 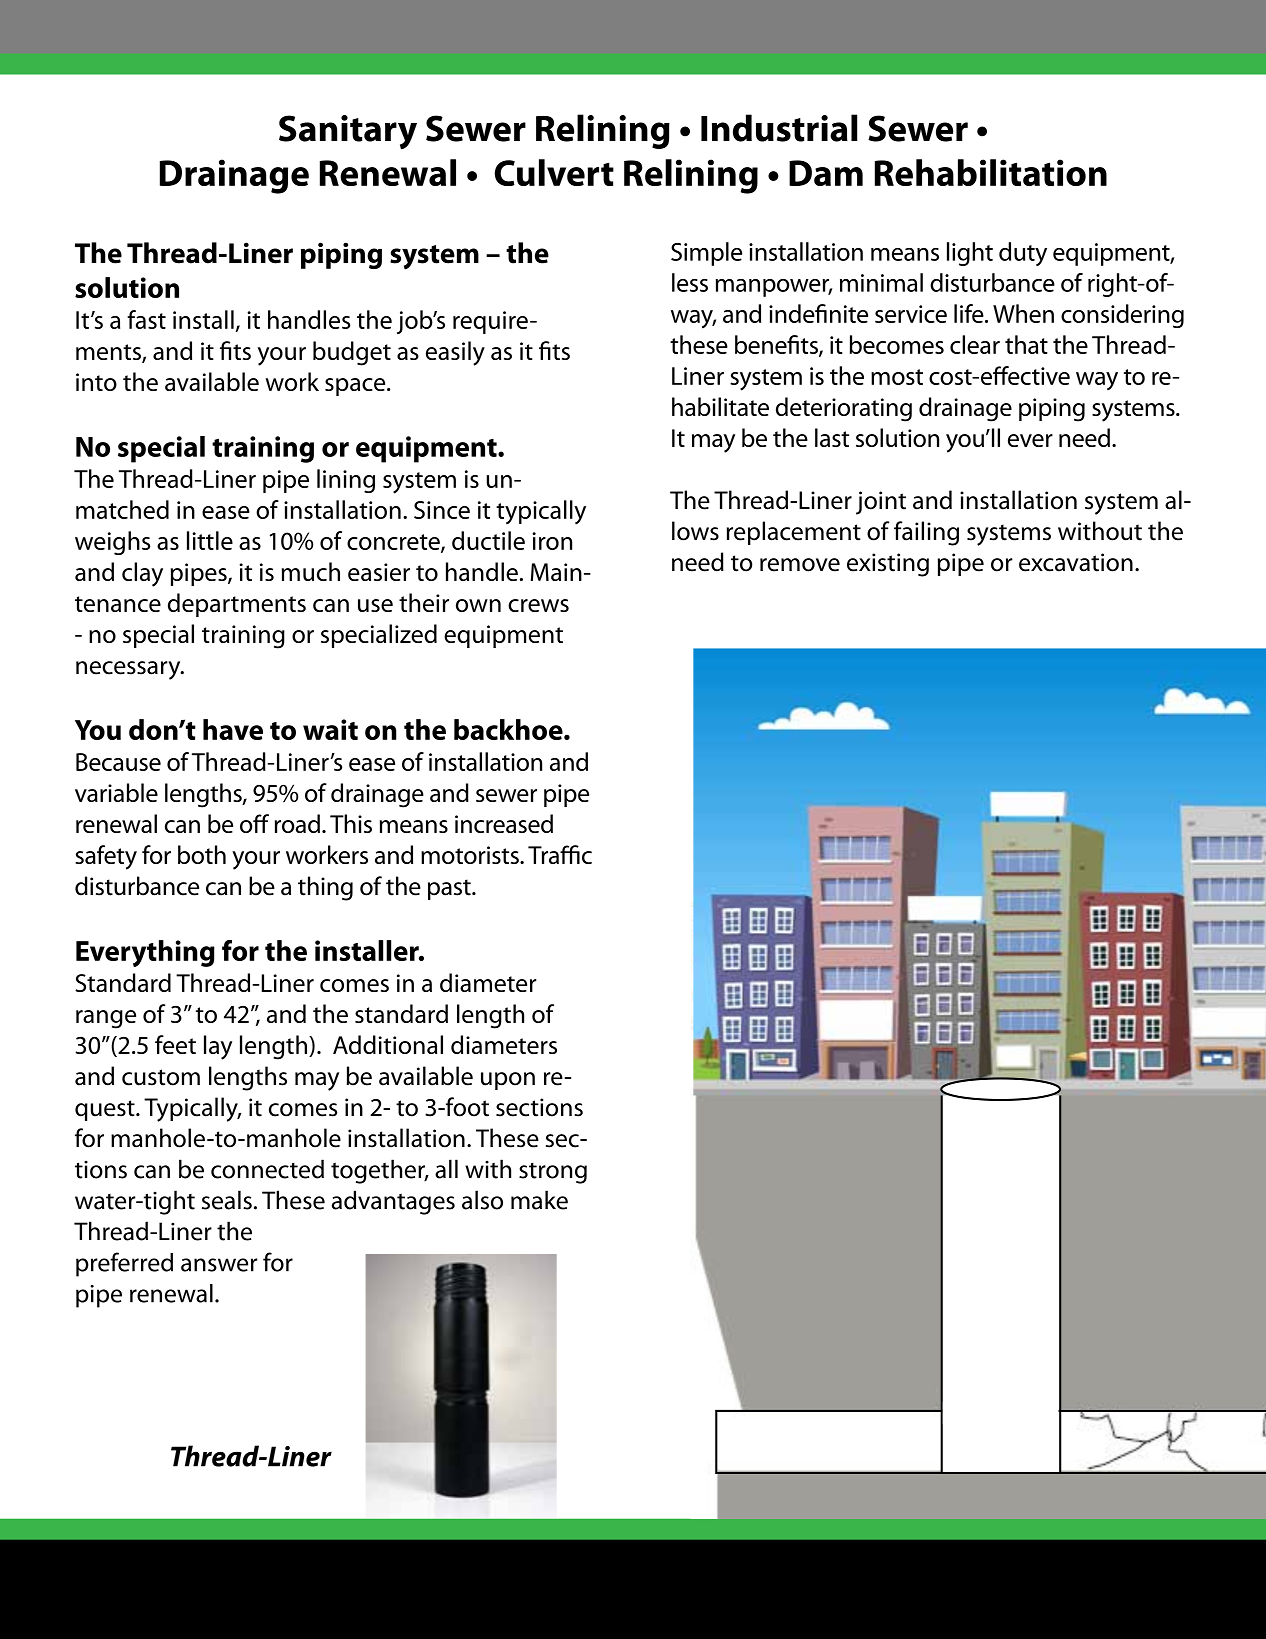 I want to click on strong, so click(x=553, y=1173).
